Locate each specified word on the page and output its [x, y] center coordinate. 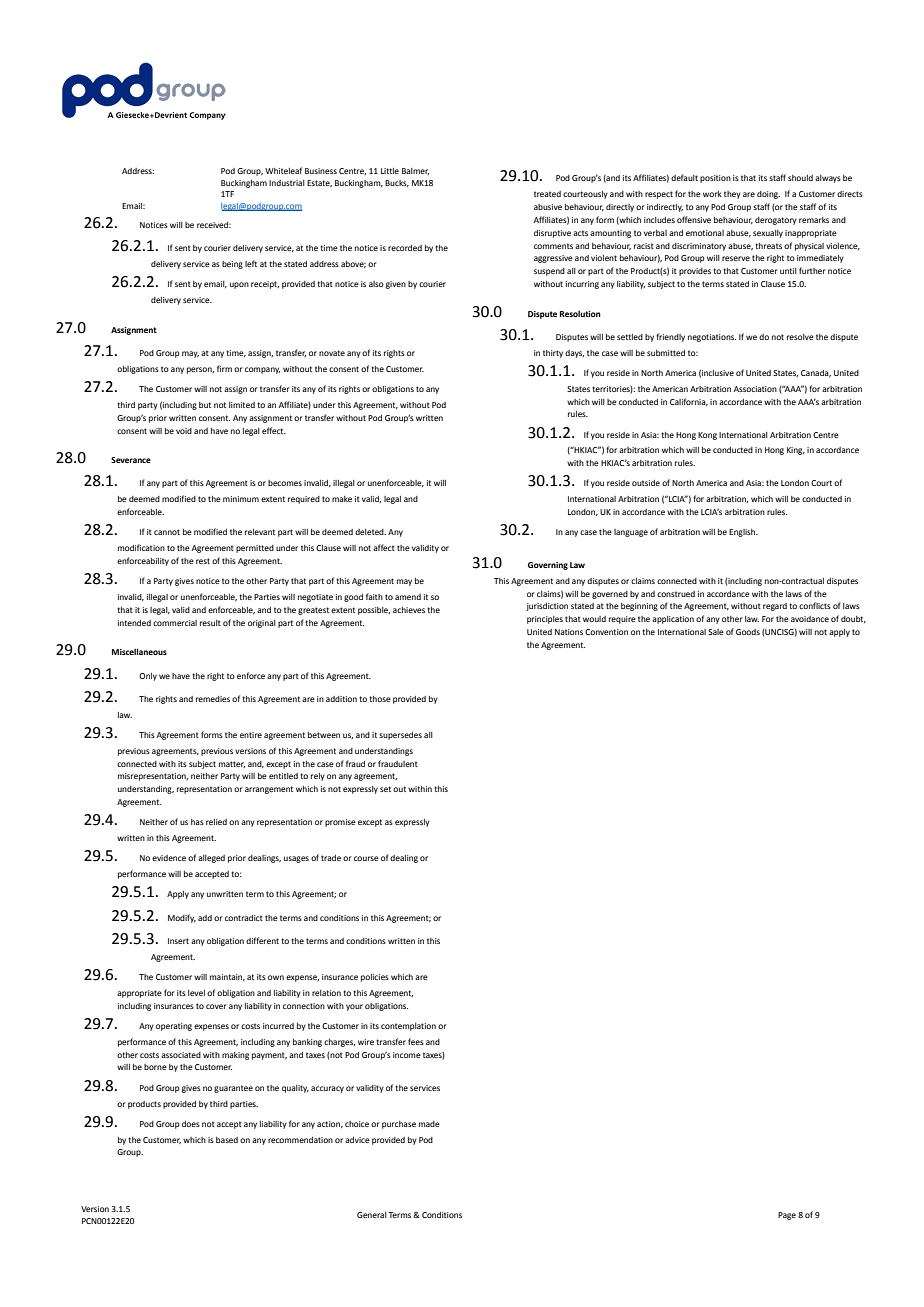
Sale [716, 632]
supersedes [400, 736]
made [429, 1124]
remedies [213, 699]
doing [768, 195]
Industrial [287, 183]
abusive [548, 207]
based [227, 1140]
